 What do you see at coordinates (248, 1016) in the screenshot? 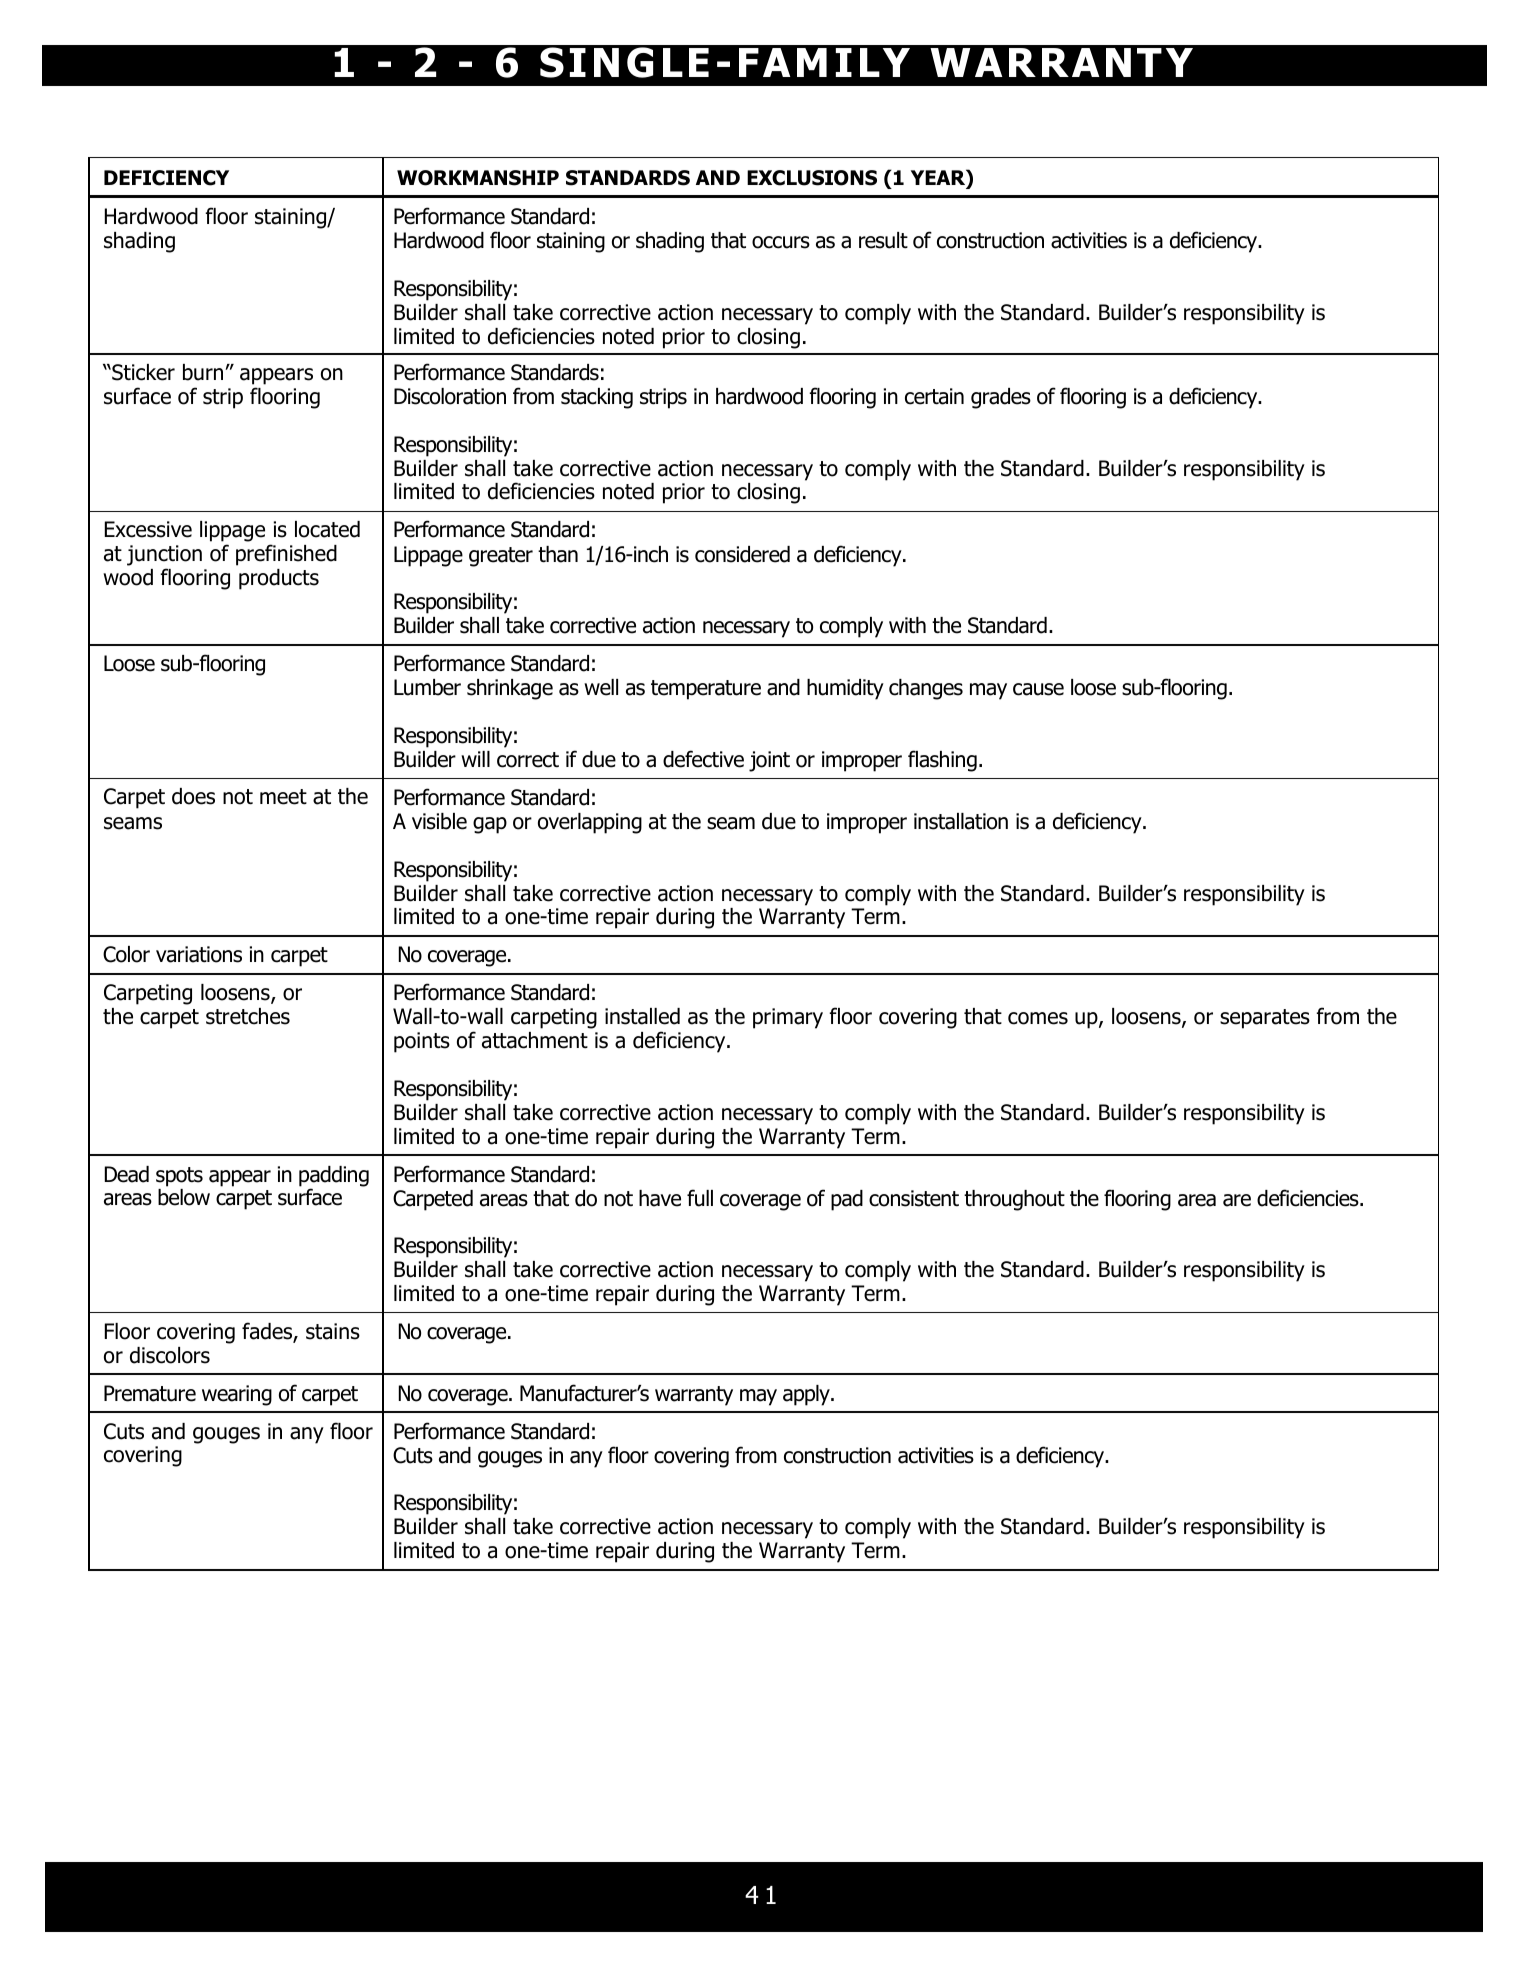
I see `stretches` at bounding box center [248, 1016].
